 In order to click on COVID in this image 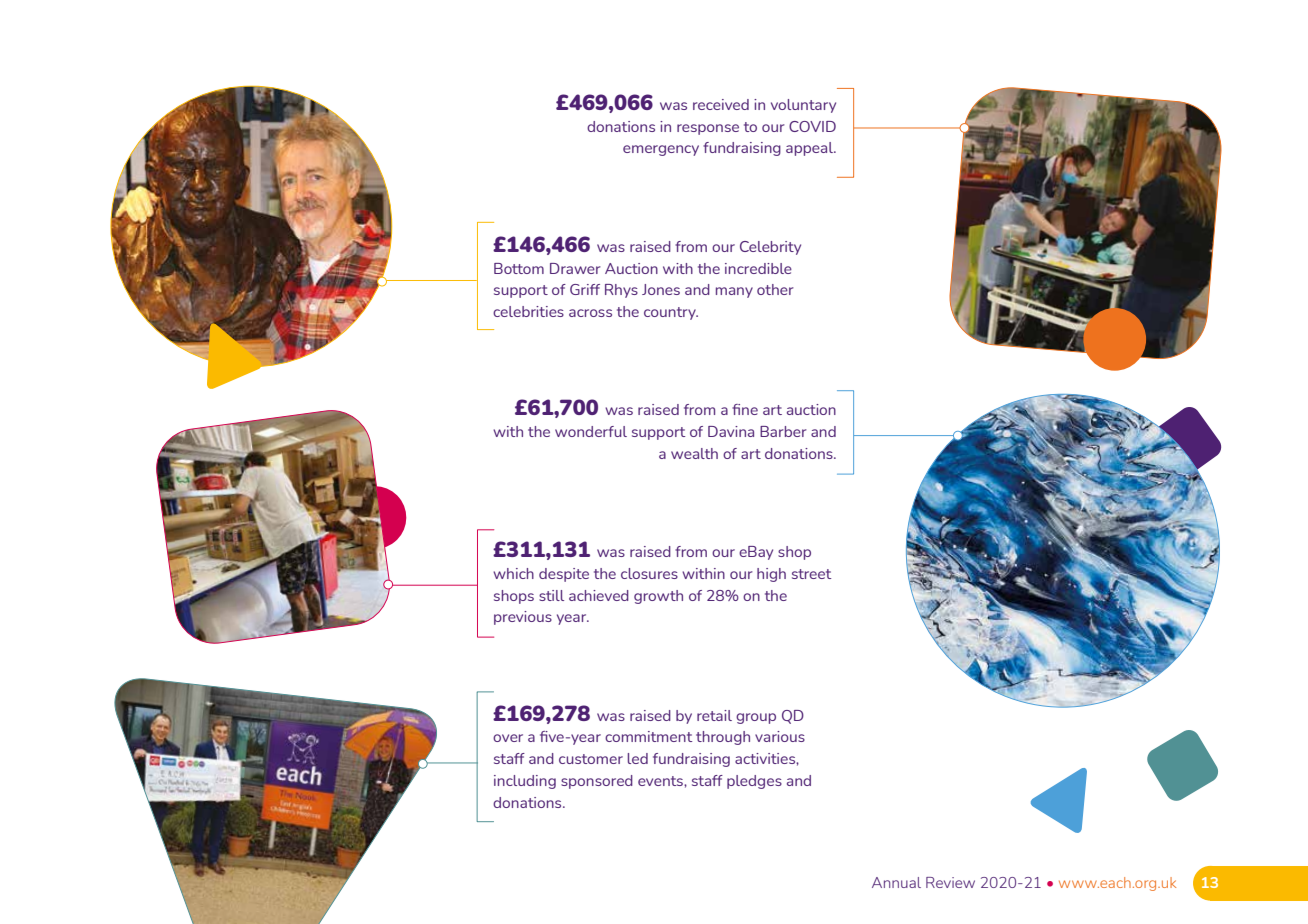, I will do `click(812, 126)`.
